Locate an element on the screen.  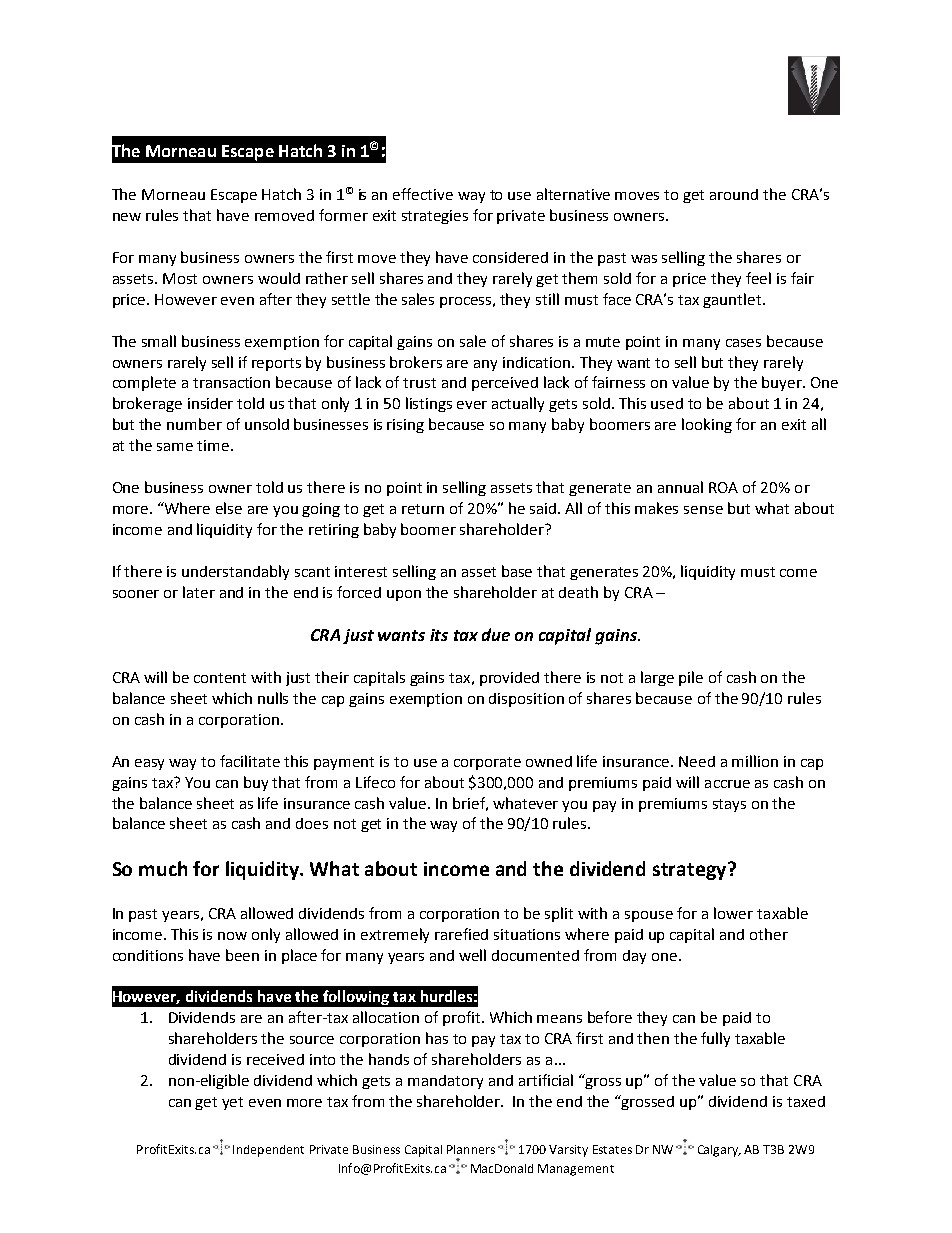
later is located at coordinates (199, 592).
